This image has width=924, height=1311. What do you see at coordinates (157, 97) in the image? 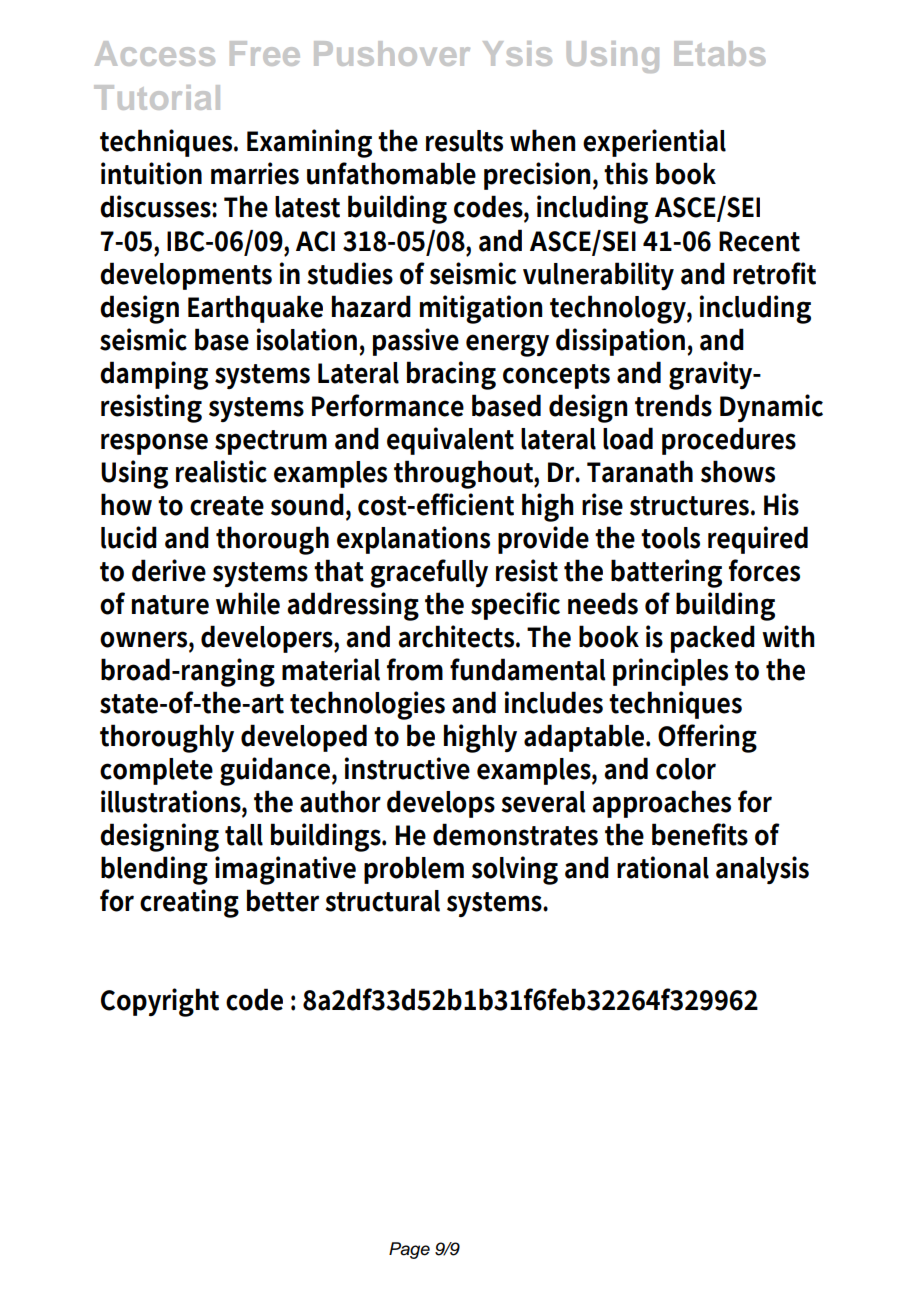
I see `Tutorial` at bounding box center [157, 97].
